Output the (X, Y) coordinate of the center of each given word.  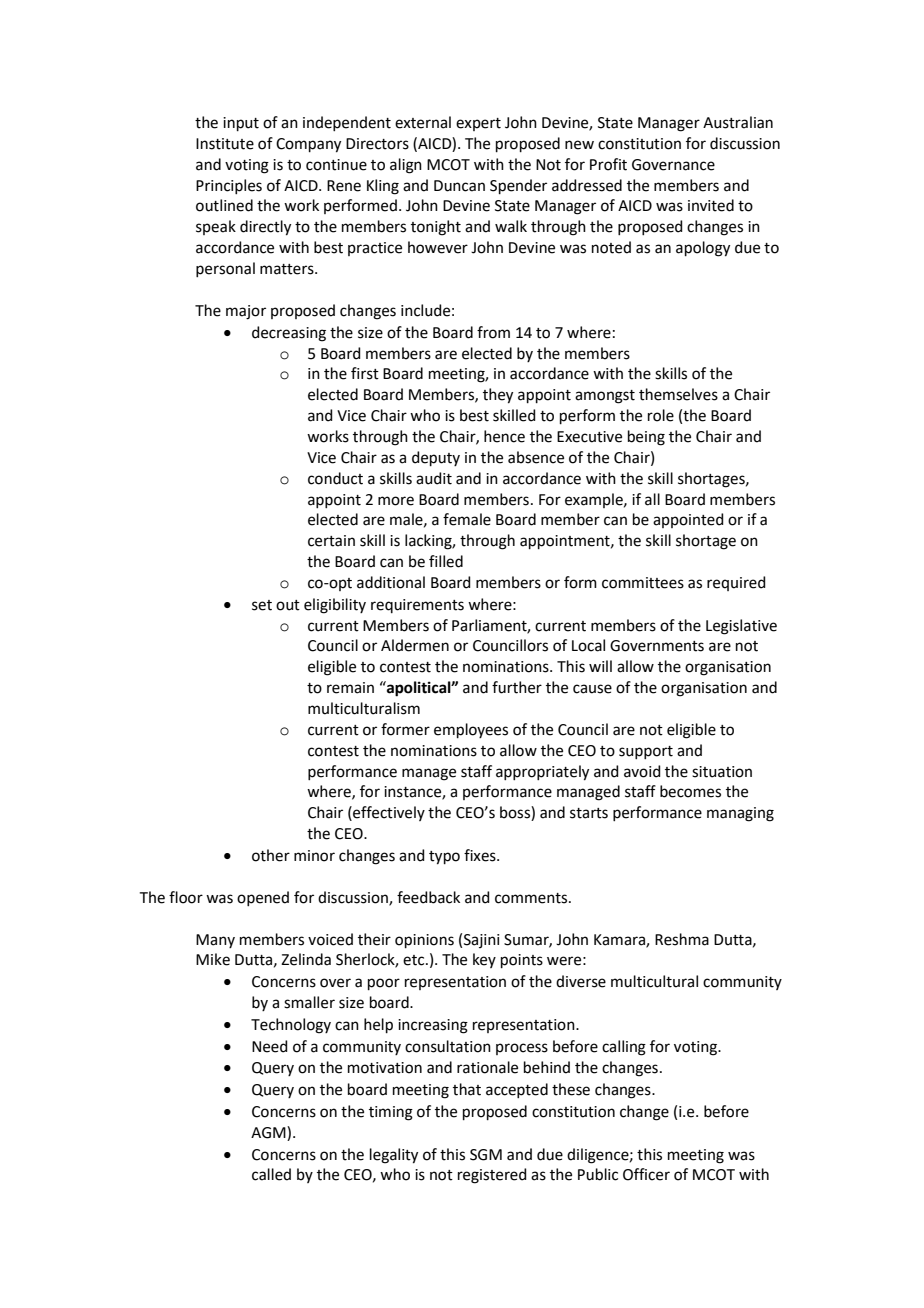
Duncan (459, 186)
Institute (225, 144)
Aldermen (415, 645)
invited (711, 205)
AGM (269, 1132)
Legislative (741, 627)
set (262, 605)
